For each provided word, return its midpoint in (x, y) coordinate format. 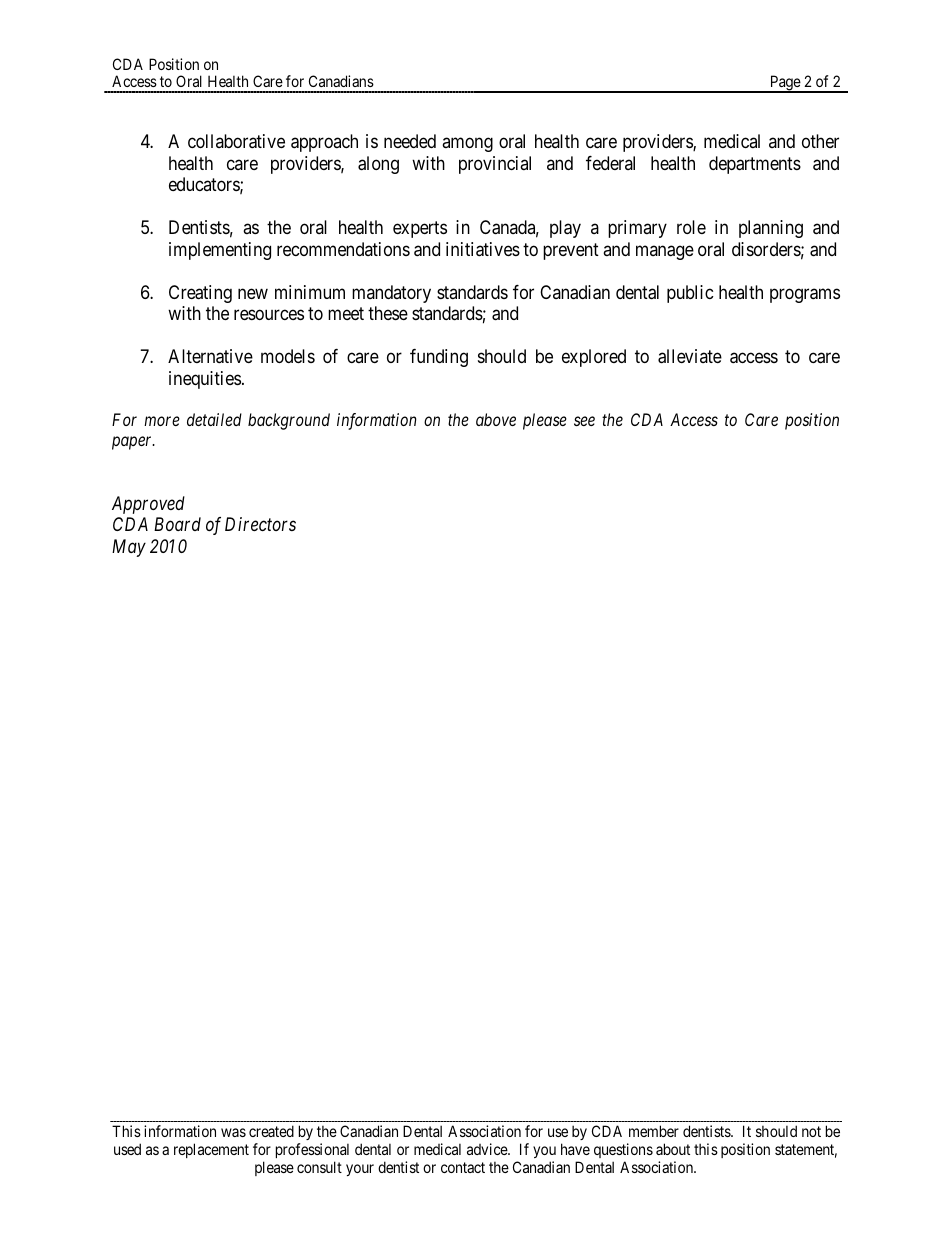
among (467, 145)
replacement (211, 1150)
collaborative (236, 141)
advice (488, 1149)
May (129, 548)
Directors (260, 524)
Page (785, 84)
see (584, 421)
